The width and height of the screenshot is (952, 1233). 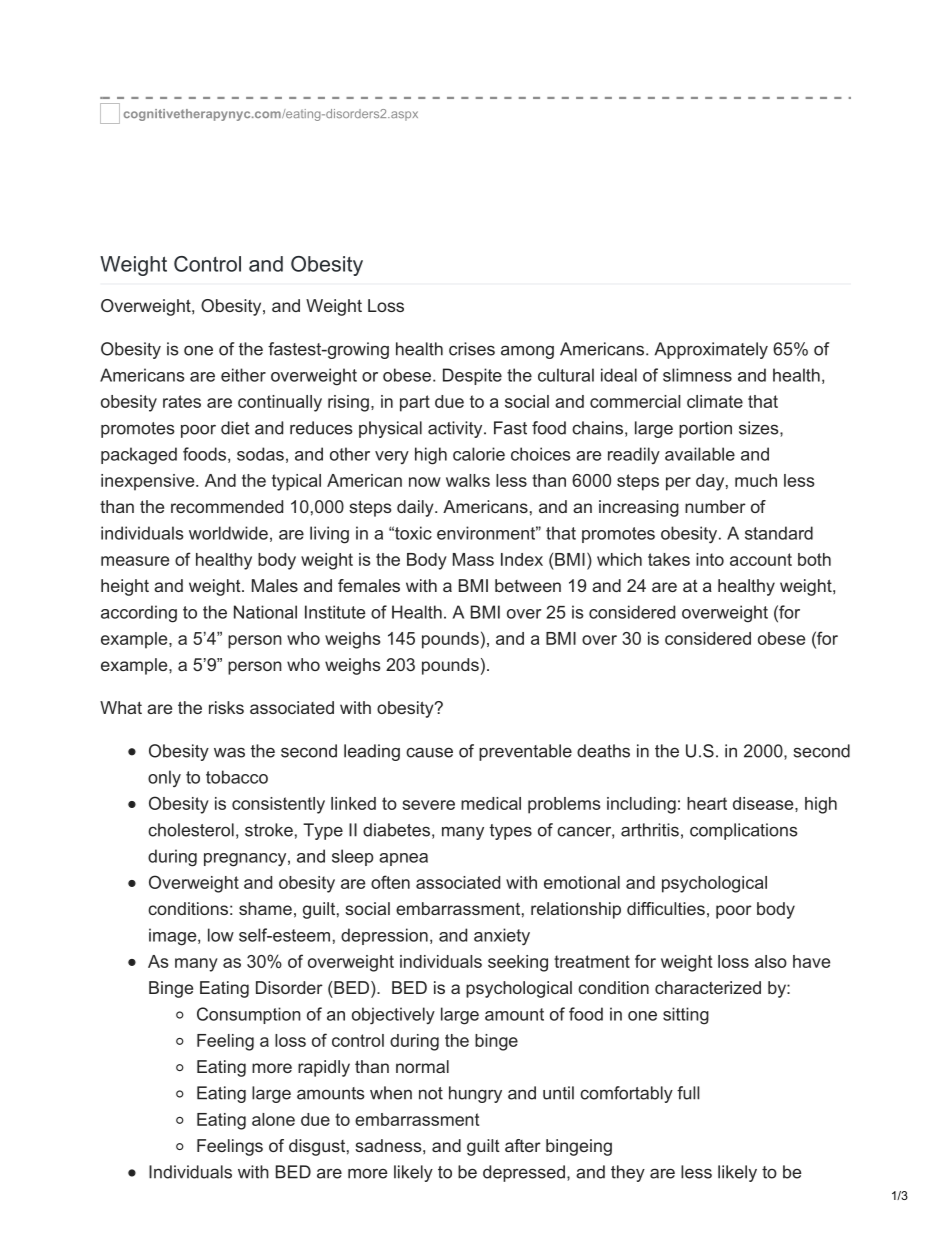 I want to click on was, so click(x=229, y=752).
